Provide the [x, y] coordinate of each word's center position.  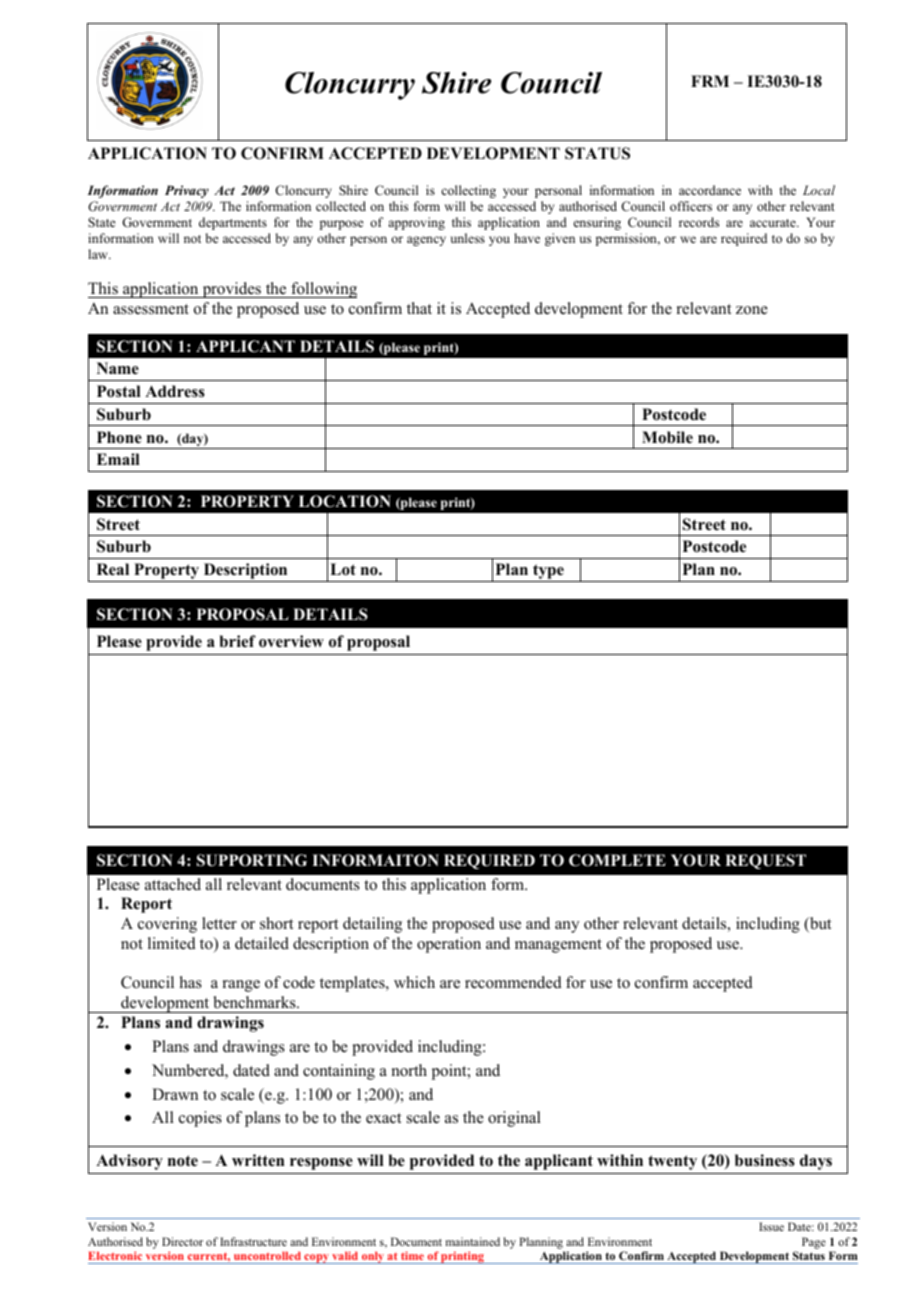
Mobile [667, 437]
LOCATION [345, 501]
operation [449, 945]
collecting [468, 191]
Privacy [187, 191]
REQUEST [765, 861]
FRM [710, 81]
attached [173, 884]
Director [182, 1241]
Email [118, 459]
